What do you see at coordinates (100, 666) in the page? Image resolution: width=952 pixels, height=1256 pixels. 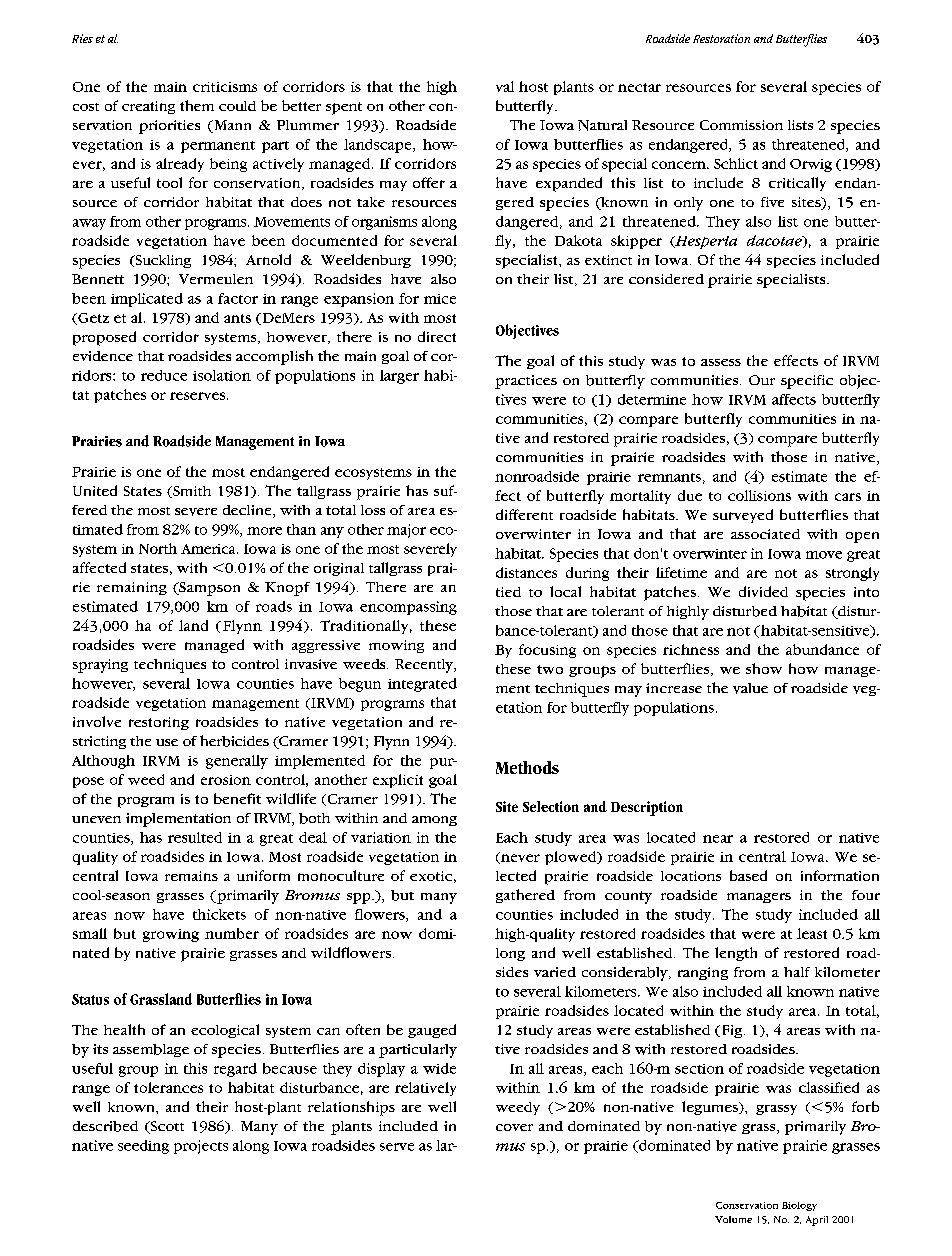 I see `spraying` at bounding box center [100, 666].
